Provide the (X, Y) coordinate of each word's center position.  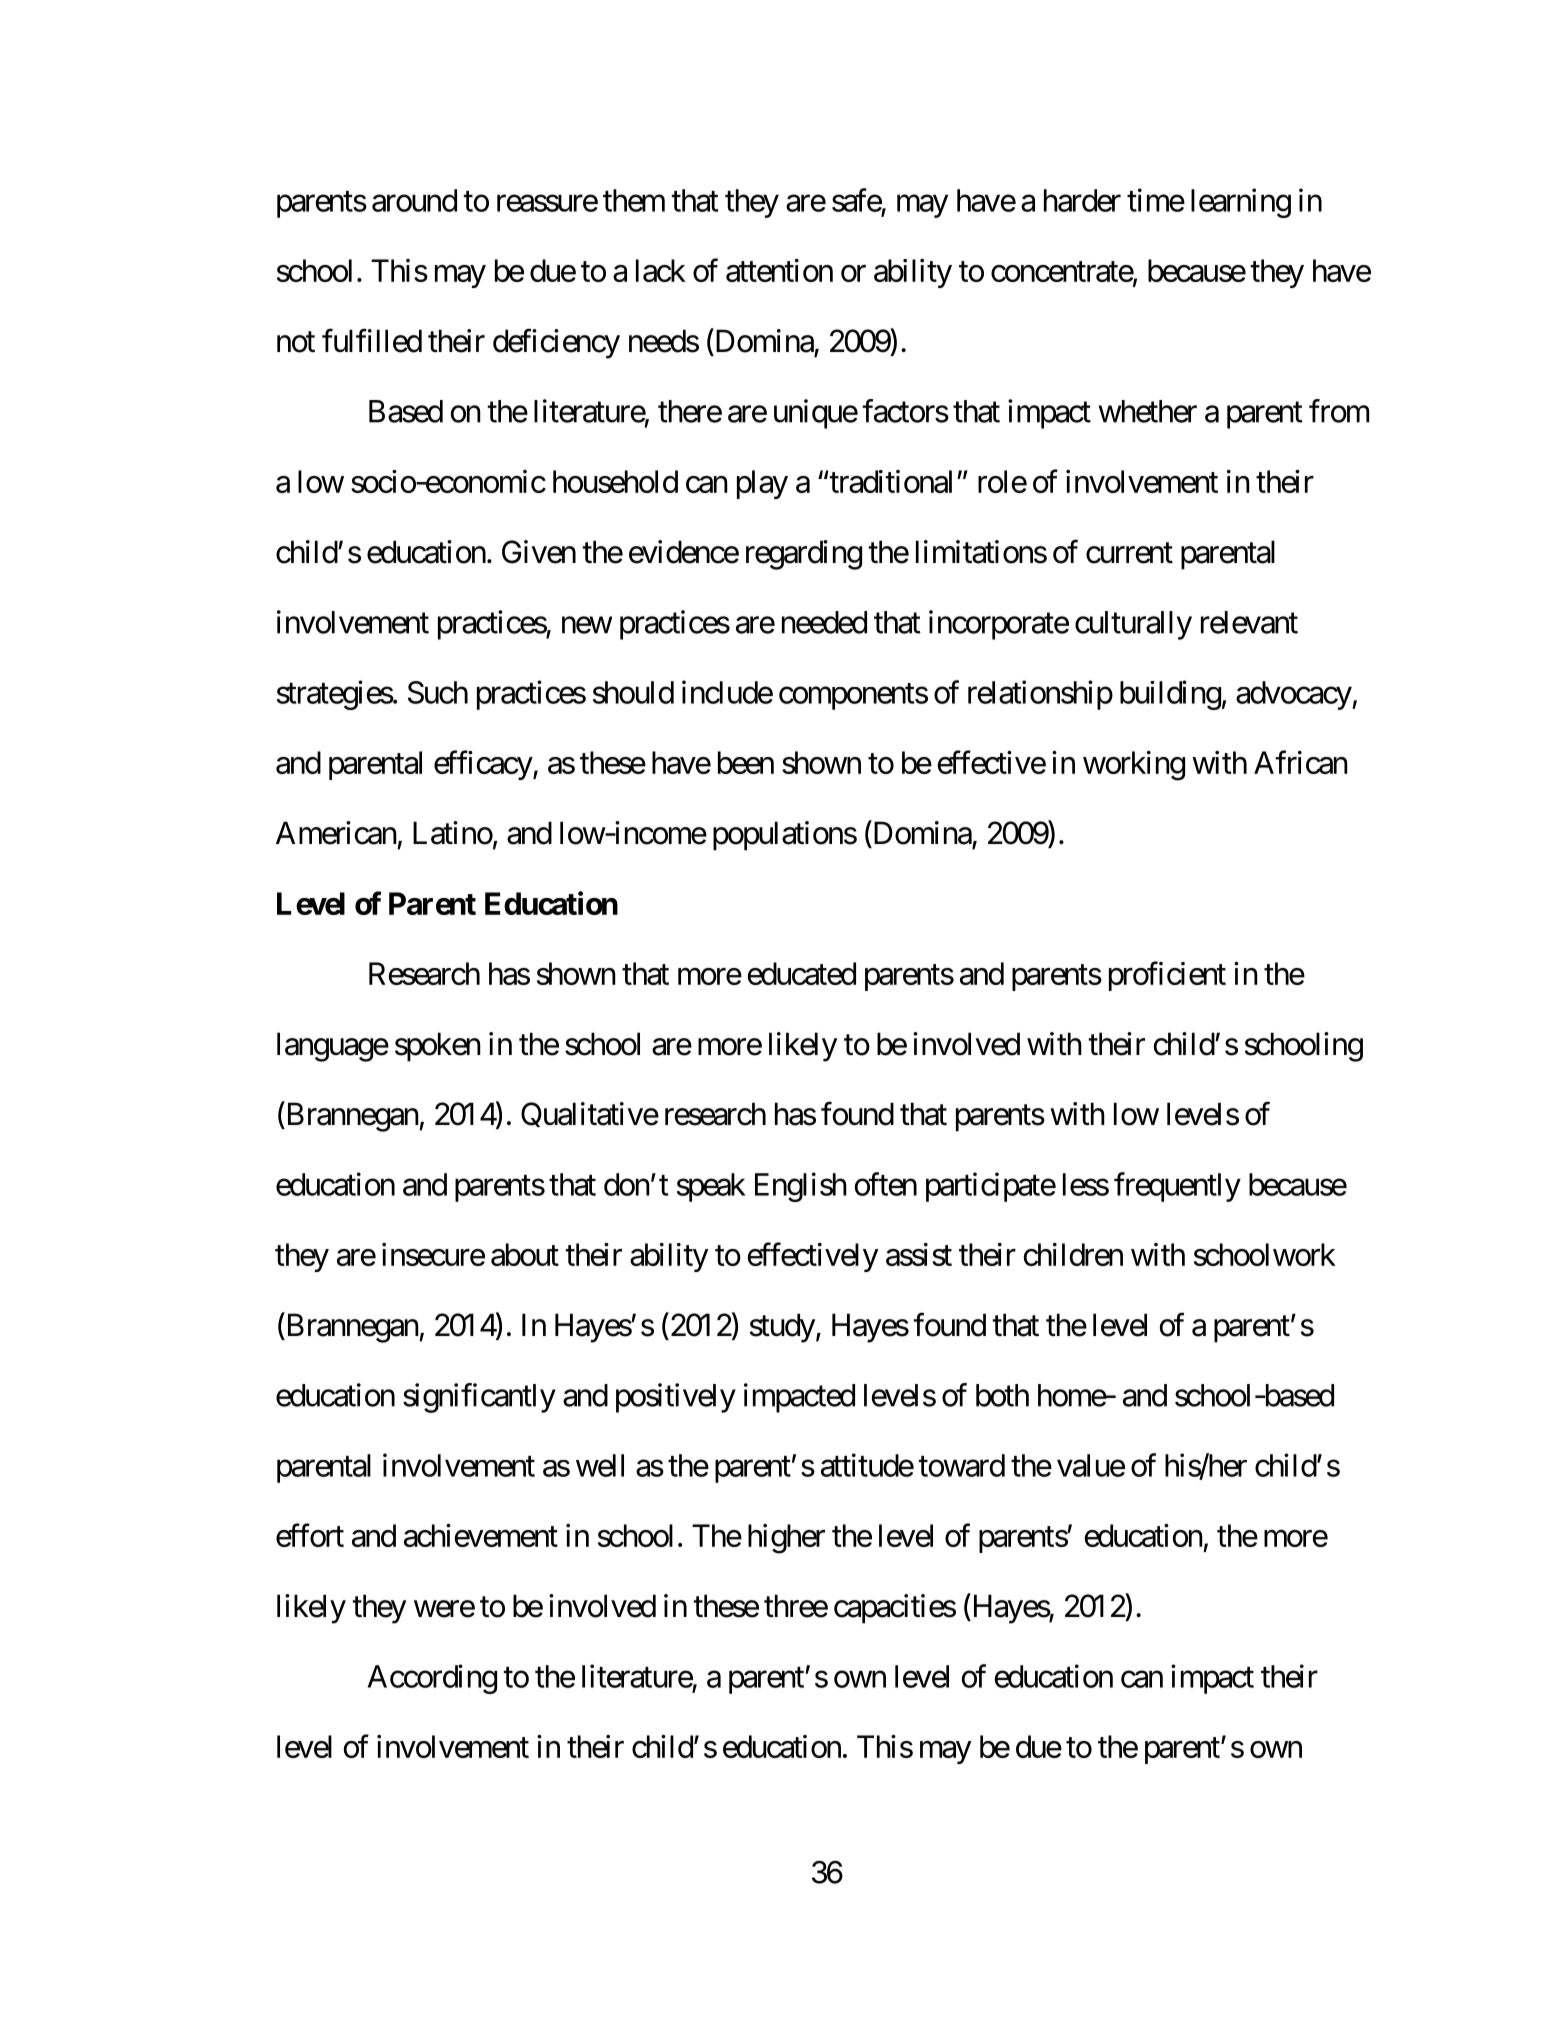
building (1170, 695)
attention (779, 270)
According (432, 1679)
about (525, 1254)
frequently (1177, 1187)
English (801, 1187)
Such (438, 692)
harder (1082, 200)
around (414, 200)
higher (786, 1539)
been (746, 762)
